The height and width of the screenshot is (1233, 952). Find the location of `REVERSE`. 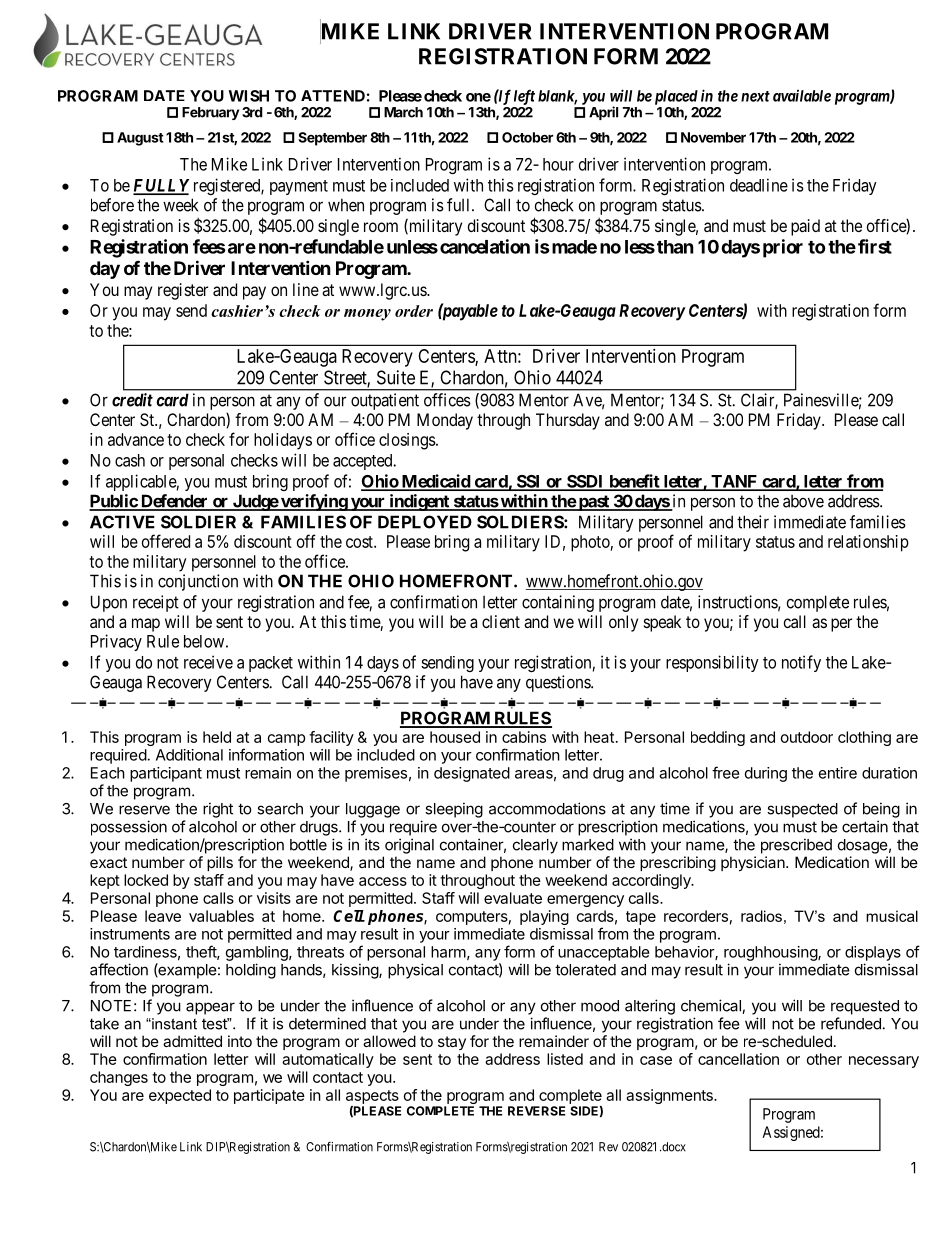

REVERSE is located at coordinates (536, 1111).
